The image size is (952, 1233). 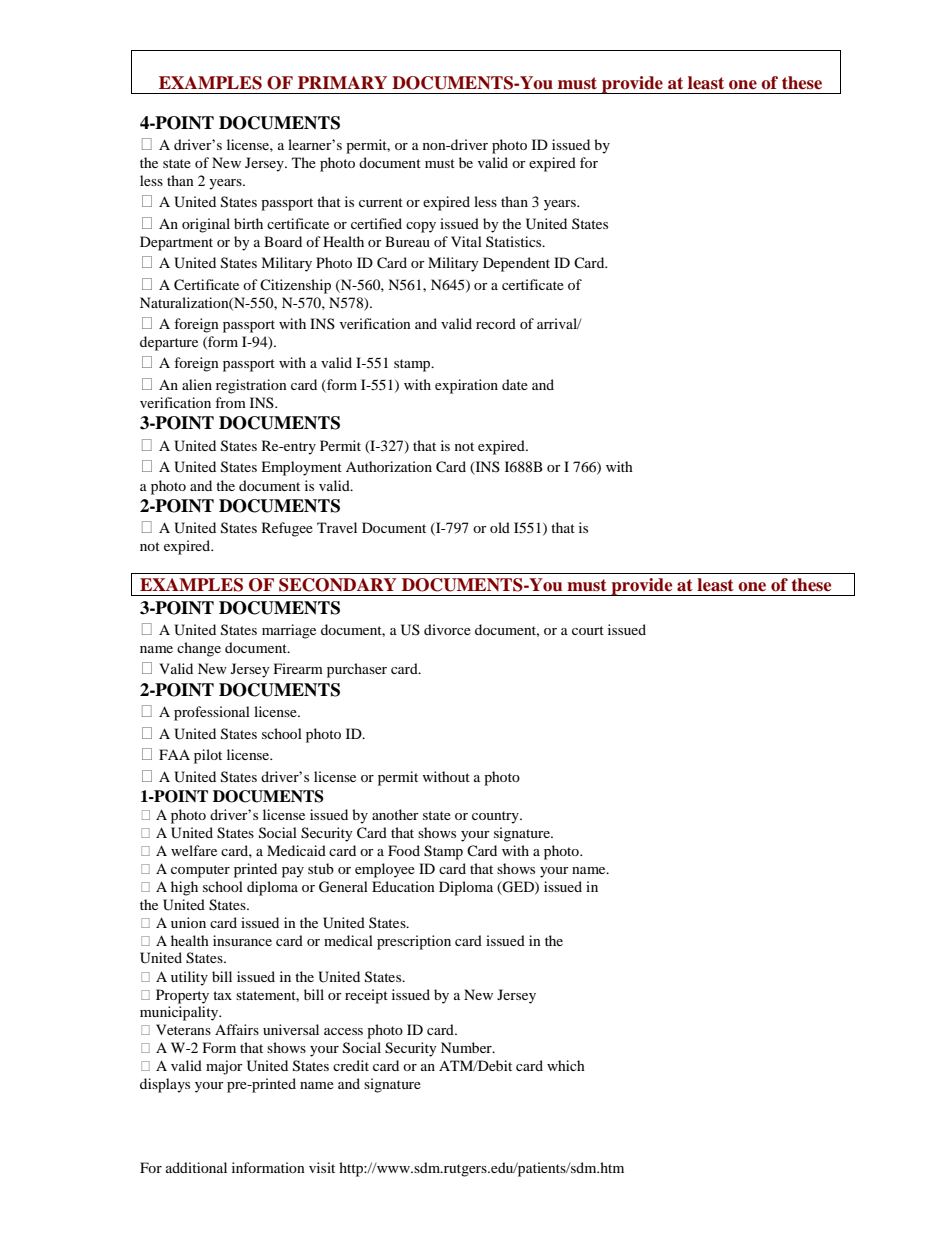 I want to click on credit, so click(x=351, y=1065).
